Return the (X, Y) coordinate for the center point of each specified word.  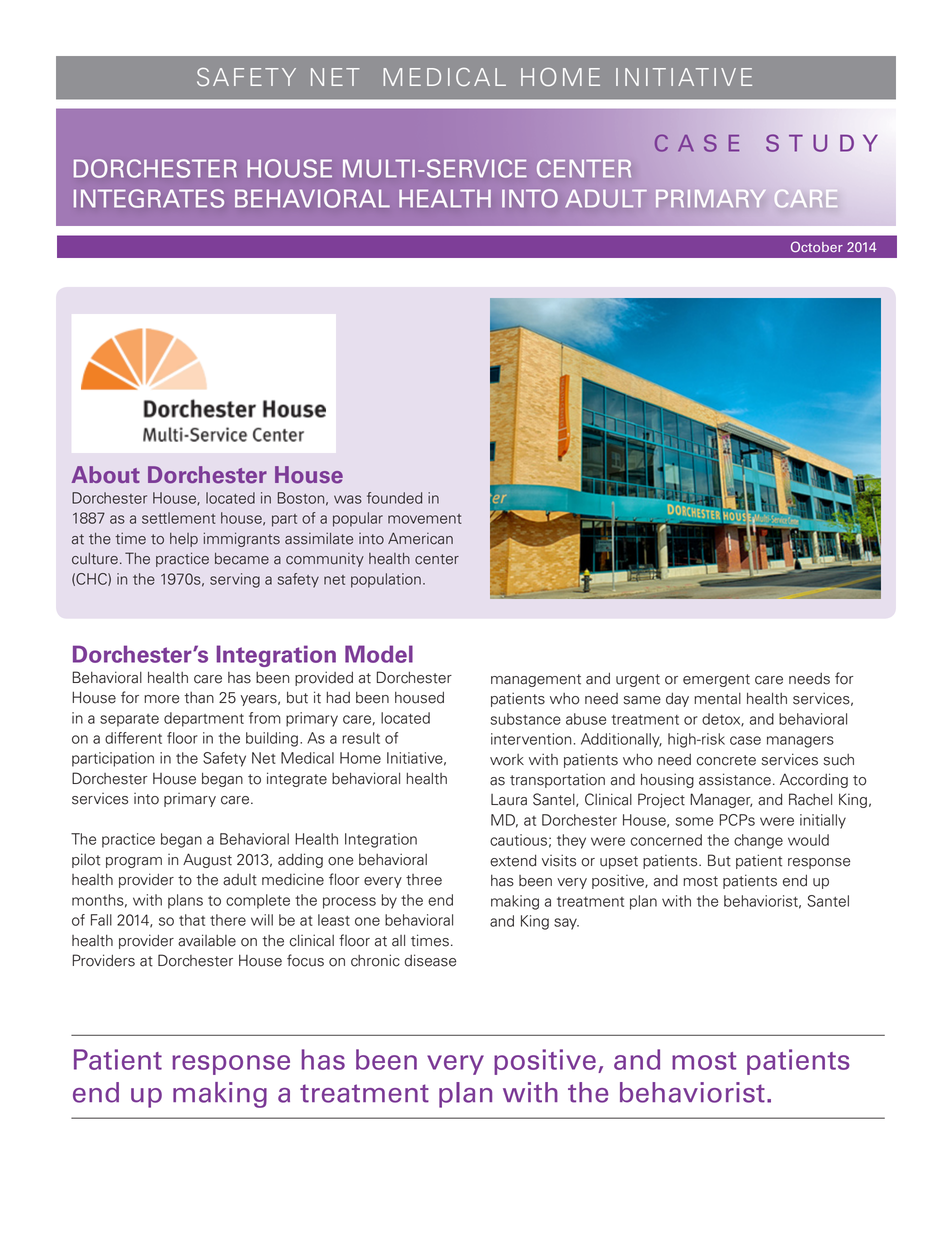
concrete (726, 760)
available (207, 940)
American (420, 538)
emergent (716, 680)
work (507, 760)
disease (430, 960)
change (758, 841)
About (106, 475)
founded (394, 498)
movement (425, 519)
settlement (179, 518)
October (817, 246)
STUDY (822, 143)
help (184, 540)
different (133, 738)
